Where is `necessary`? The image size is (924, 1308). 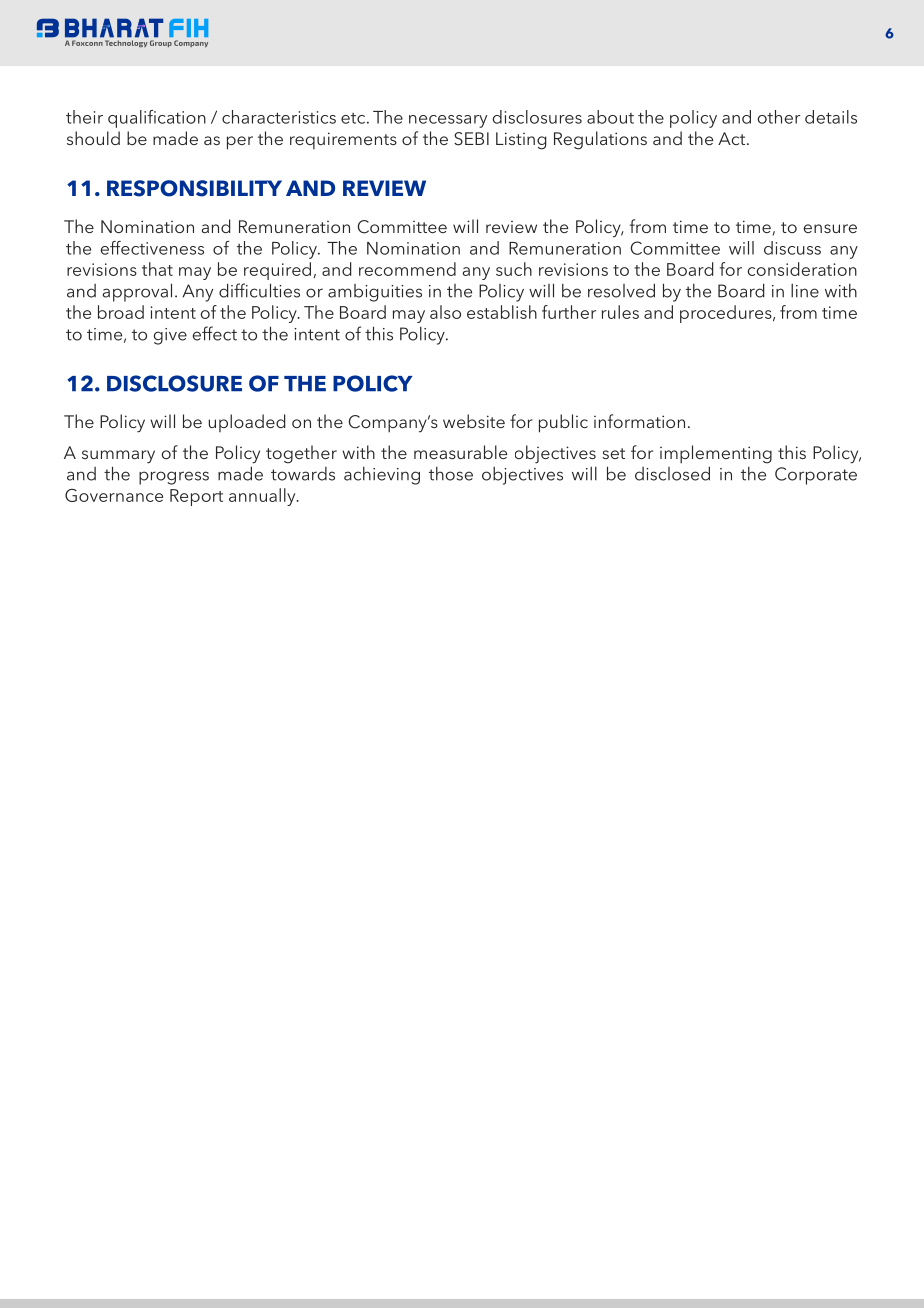
necessary is located at coordinates (448, 121).
